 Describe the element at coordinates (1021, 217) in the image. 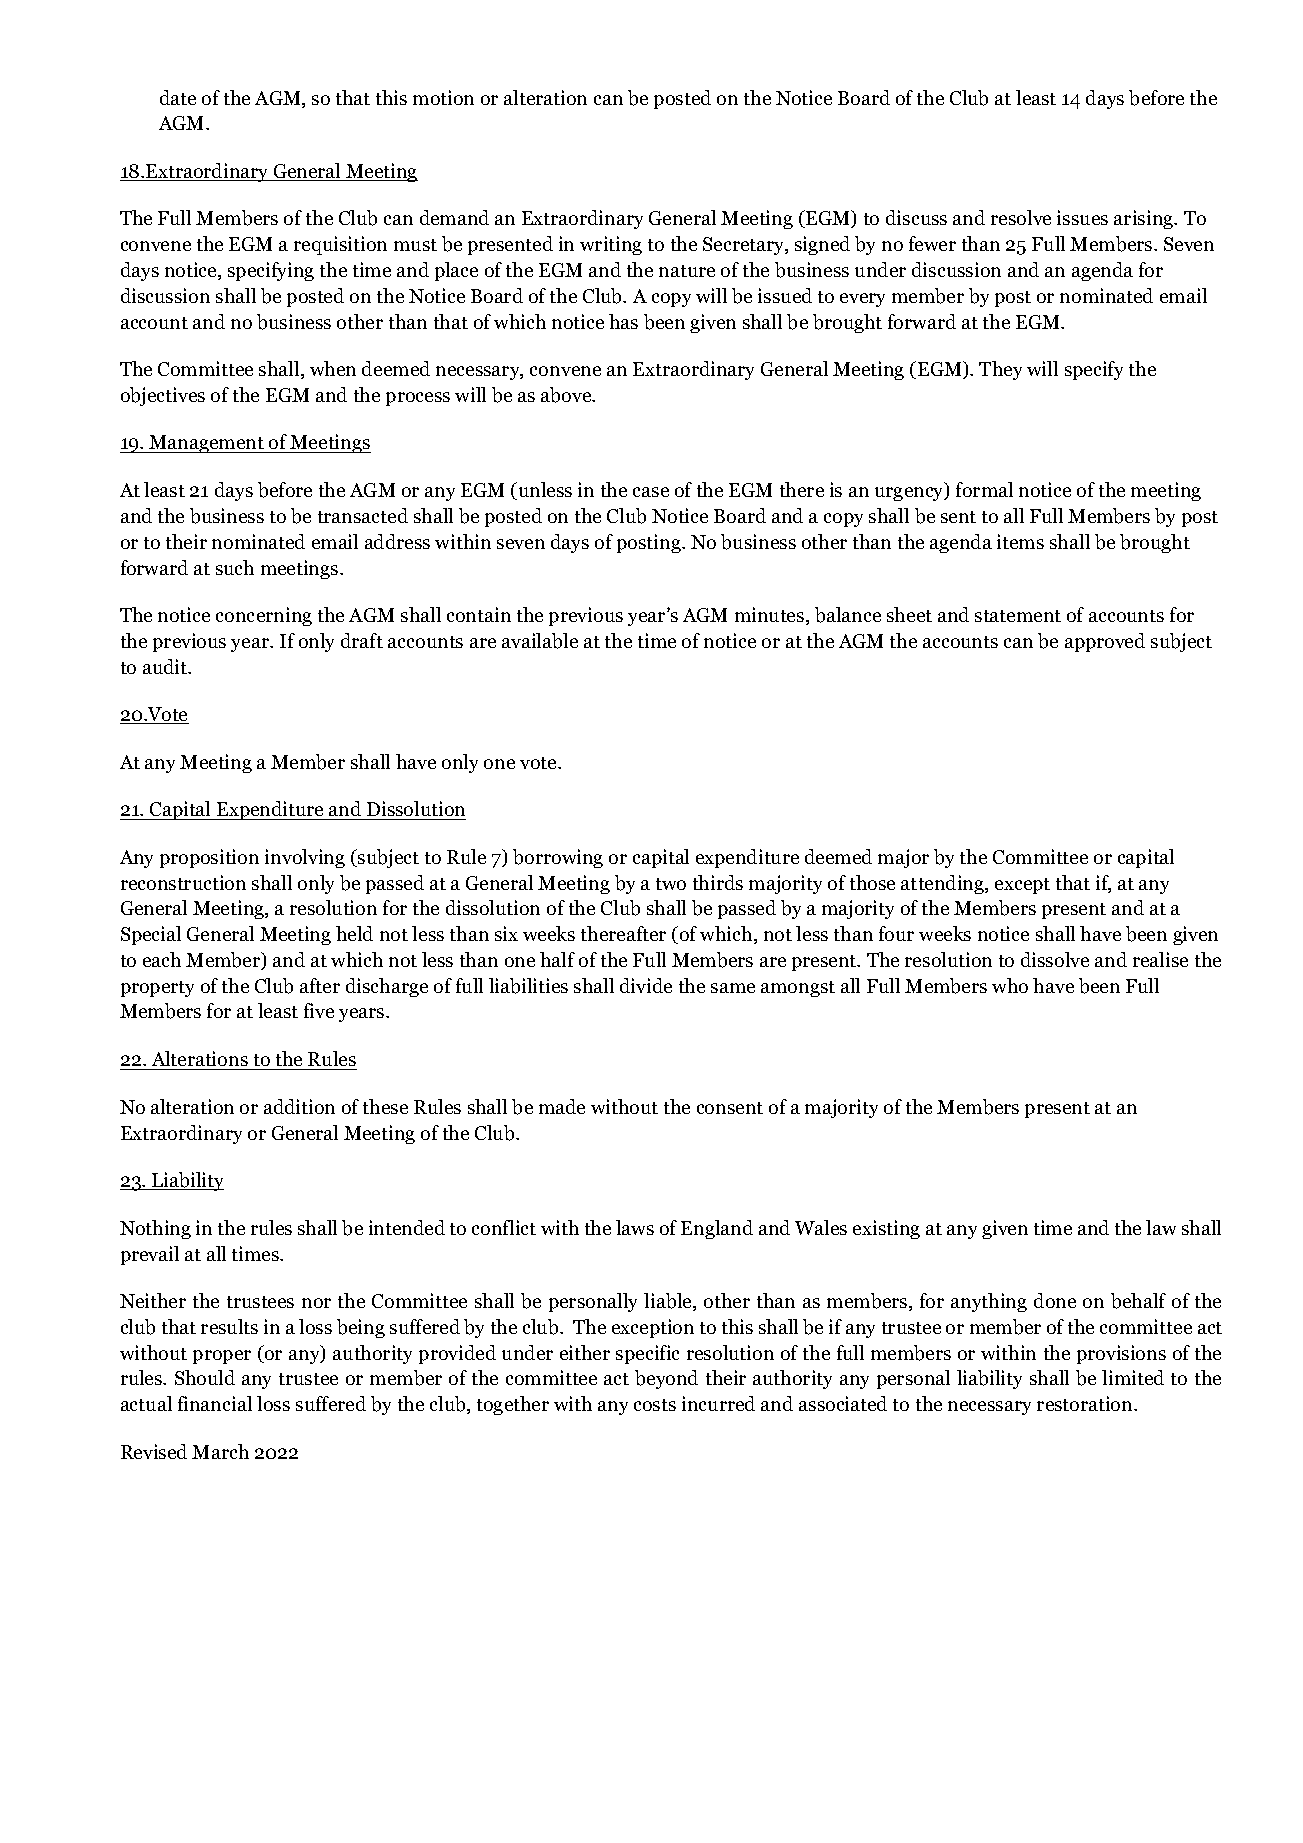

I see `resolve` at that location.
